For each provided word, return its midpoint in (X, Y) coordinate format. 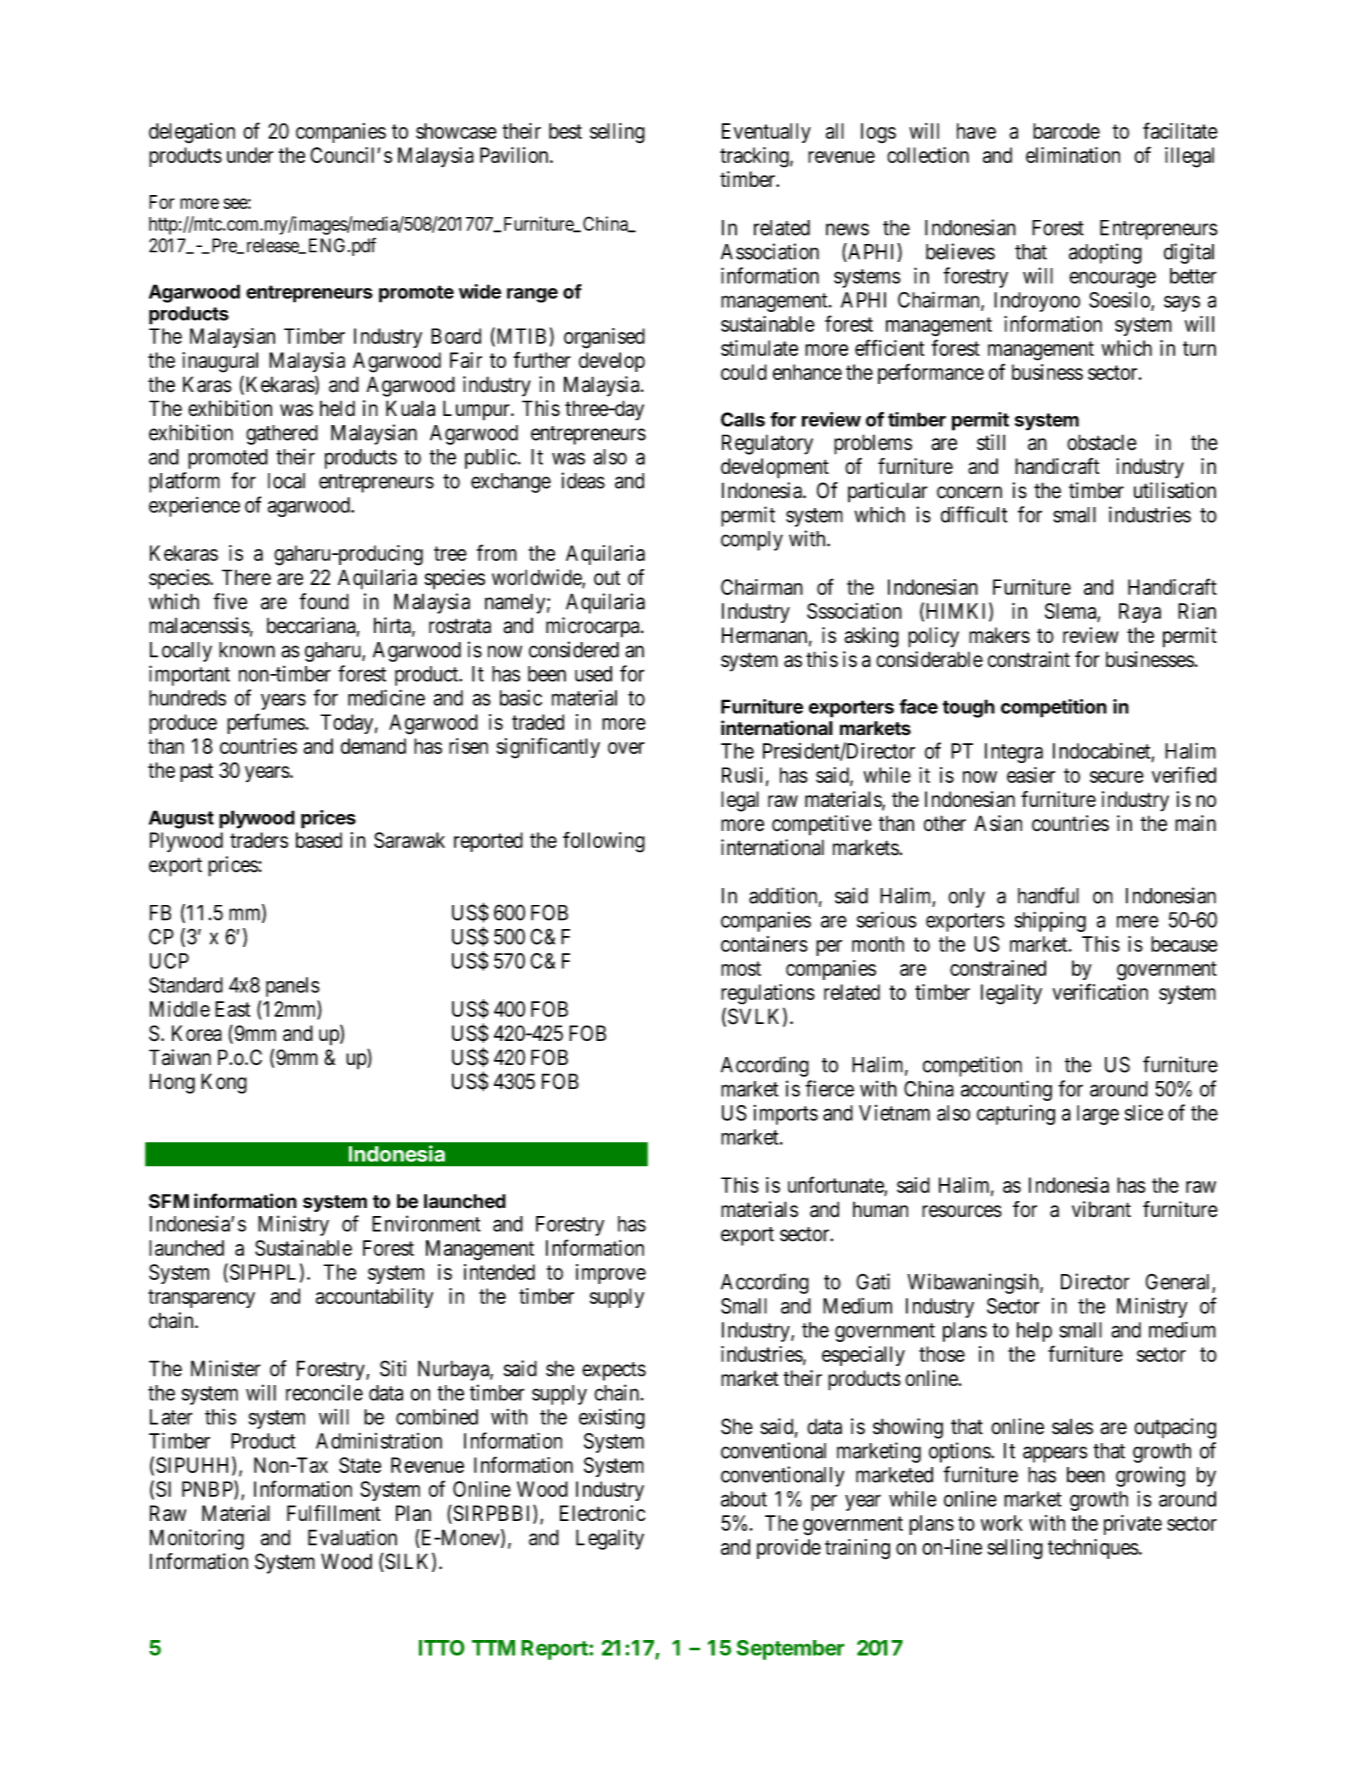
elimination (1073, 155)
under (250, 155)
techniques (1093, 1549)
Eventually (766, 133)
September (791, 1650)
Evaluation (352, 1537)
